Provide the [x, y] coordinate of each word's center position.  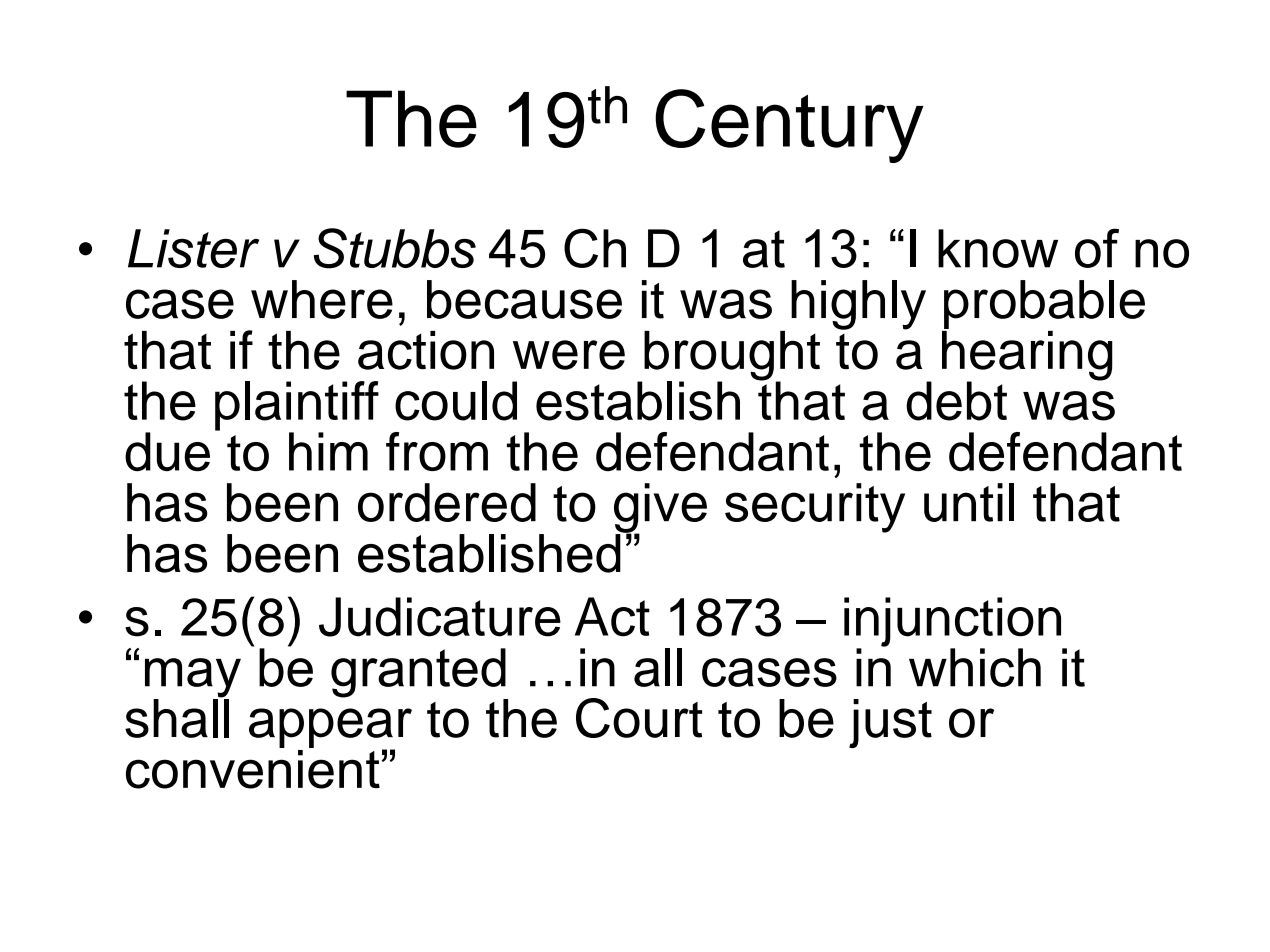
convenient [253, 768]
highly [858, 305]
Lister [193, 248]
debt [956, 401]
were [569, 355]
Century [789, 126]
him [328, 451]
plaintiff [297, 407]
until [969, 502]
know [998, 248]
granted [419, 674]
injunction [954, 623]
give [660, 509]
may [193, 679]
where [322, 299]
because [524, 299]
